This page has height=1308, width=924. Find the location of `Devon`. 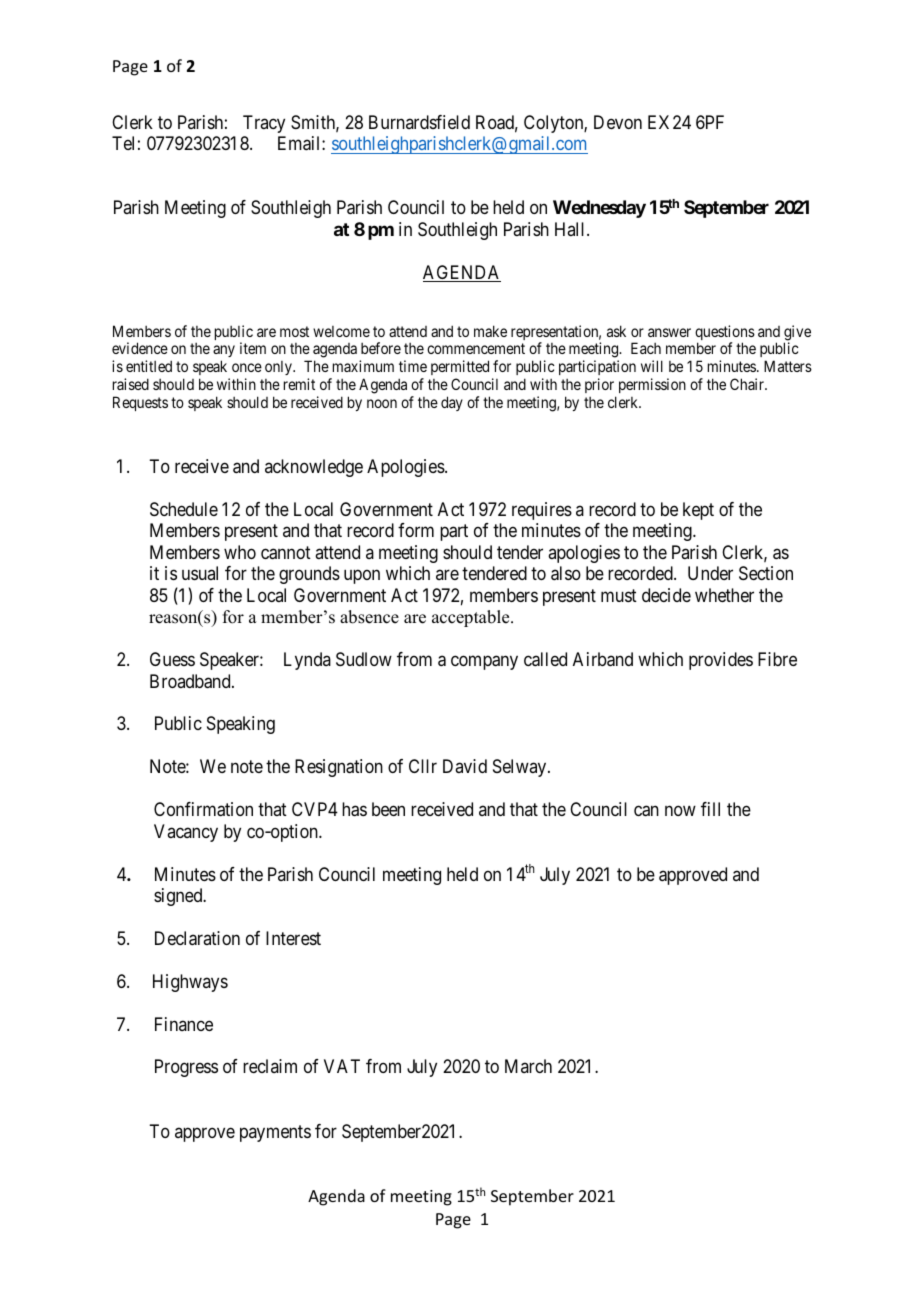

Devon is located at coordinates (618, 122).
